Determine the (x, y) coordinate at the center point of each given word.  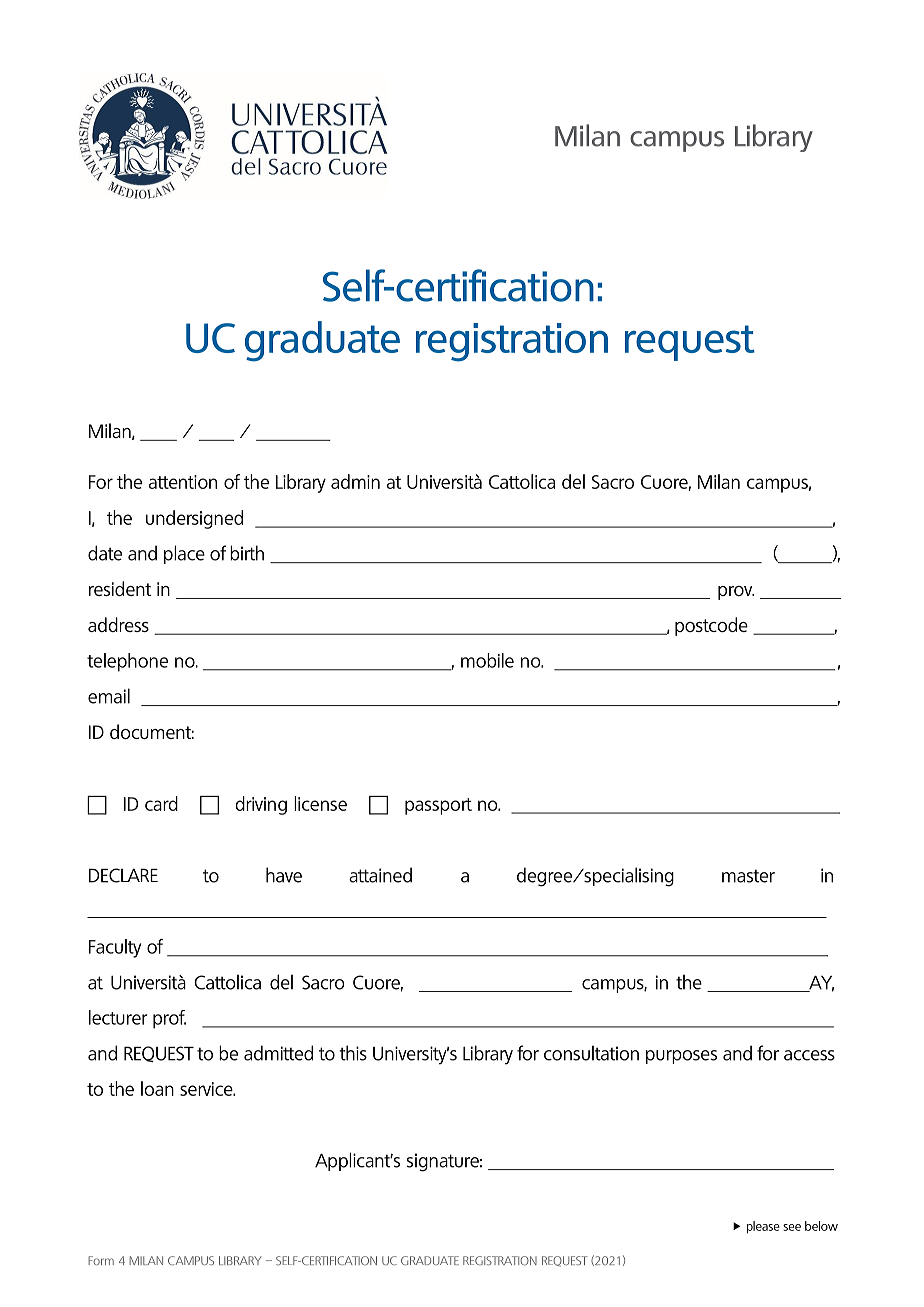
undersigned (194, 519)
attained (380, 875)
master (748, 876)
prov (736, 593)
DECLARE (123, 875)
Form (101, 1260)
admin (355, 481)
